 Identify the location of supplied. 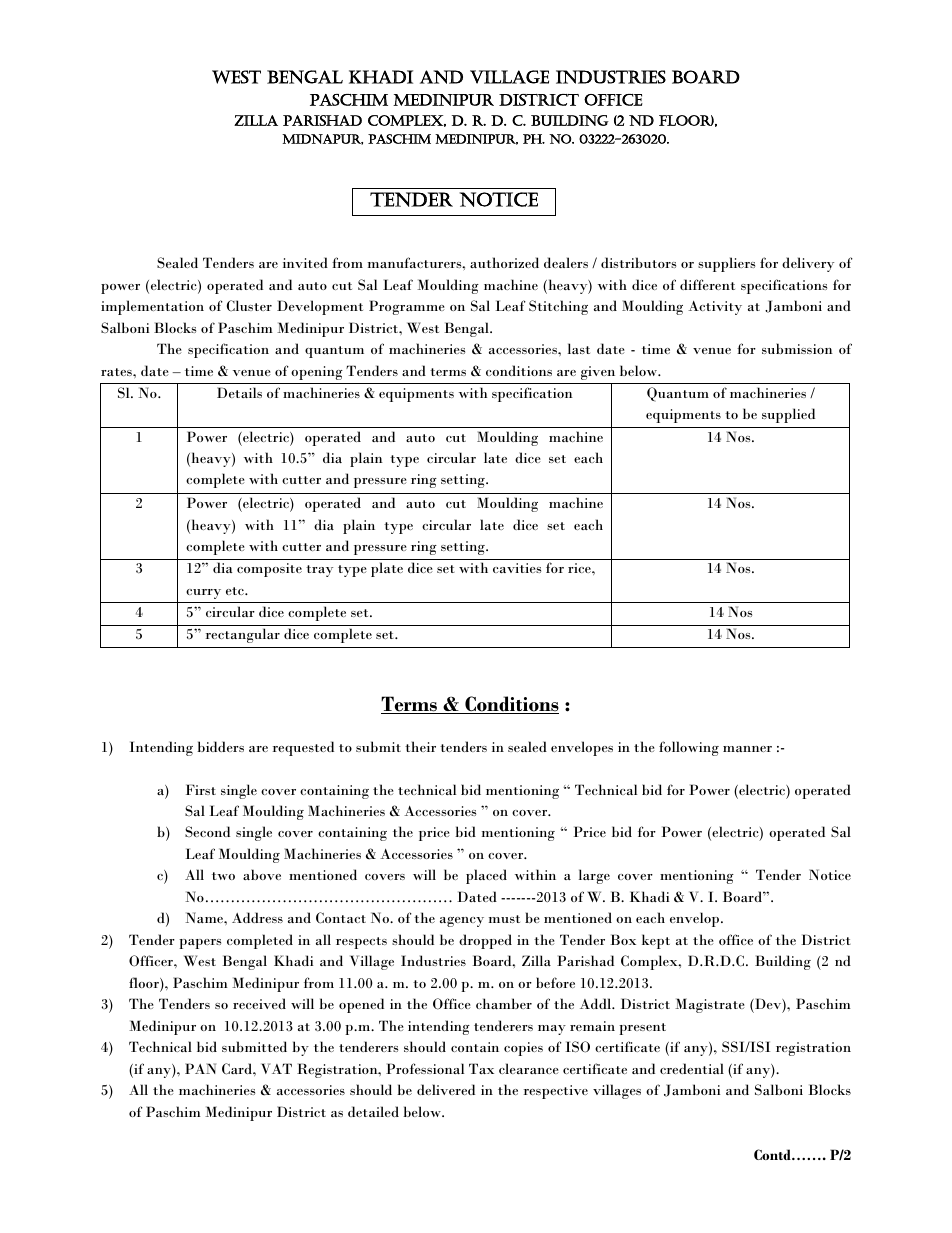
(788, 415).
